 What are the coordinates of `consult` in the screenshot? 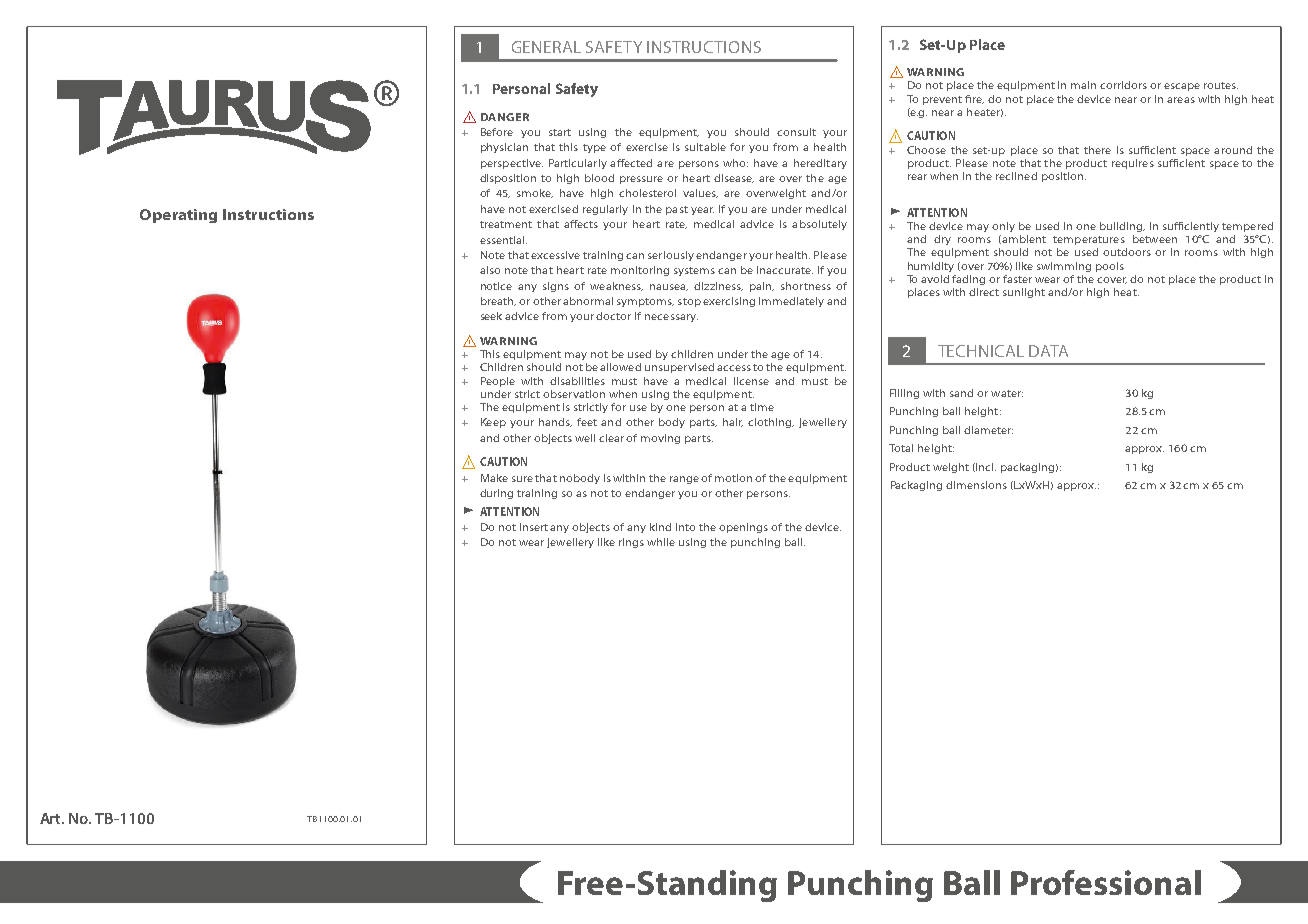 It's located at (796, 132).
